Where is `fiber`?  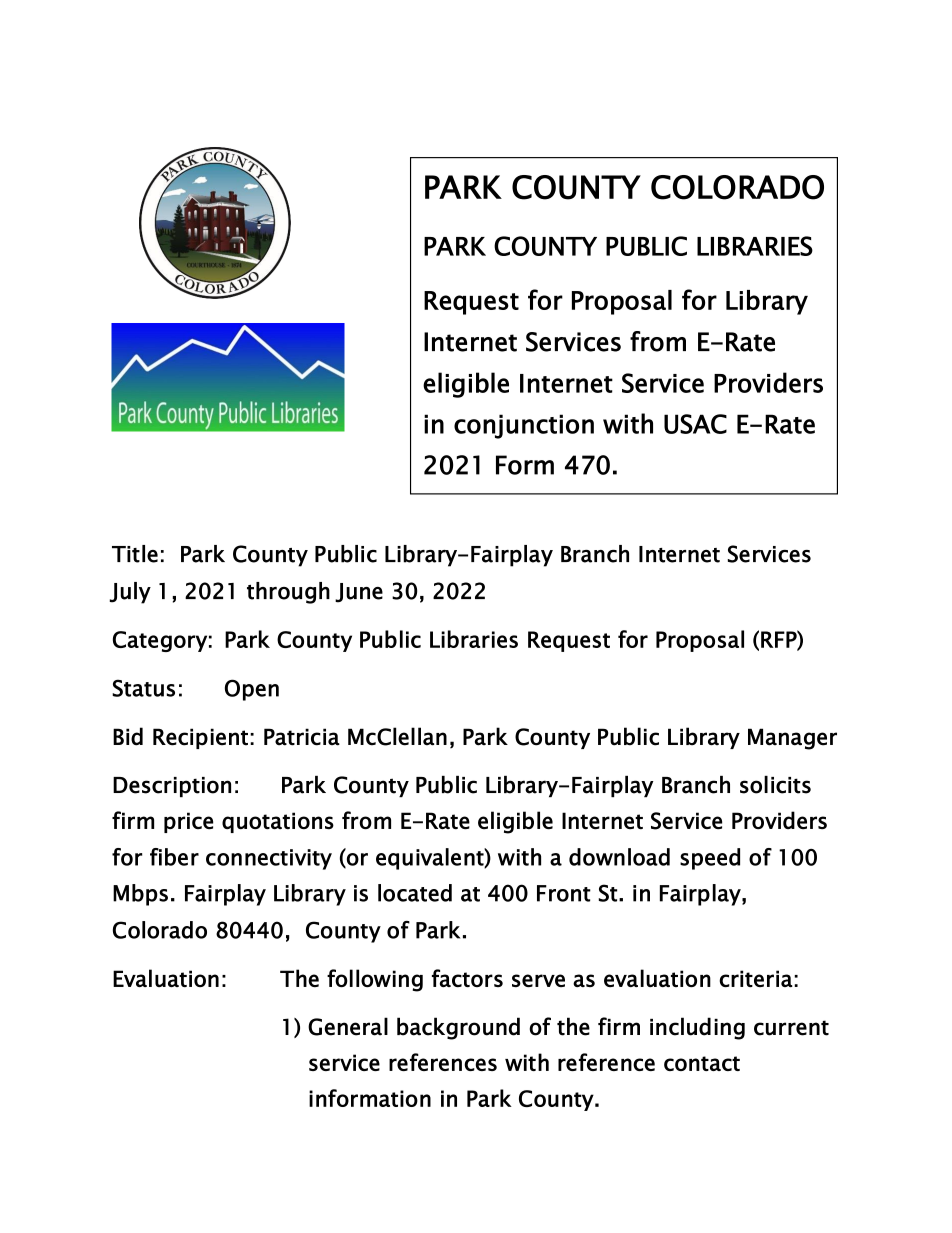
fiber is located at coordinates (174, 857).
